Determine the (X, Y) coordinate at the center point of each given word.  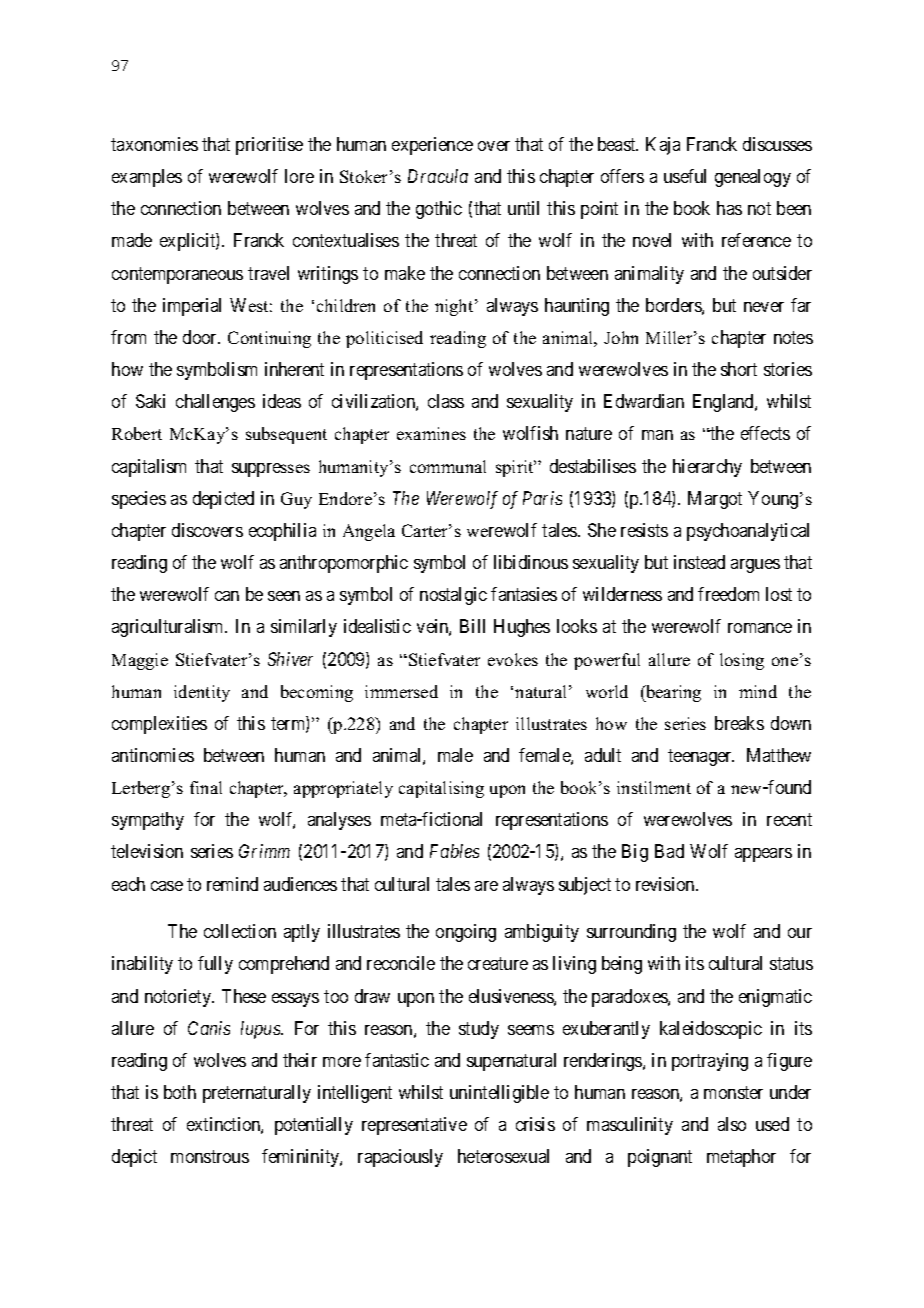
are (486, 886)
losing (742, 661)
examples (147, 178)
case (167, 886)
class (446, 401)
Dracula (438, 176)
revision (666, 884)
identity (202, 693)
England (724, 403)
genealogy (753, 178)
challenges (215, 403)
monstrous (210, 1157)
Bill (472, 626)
